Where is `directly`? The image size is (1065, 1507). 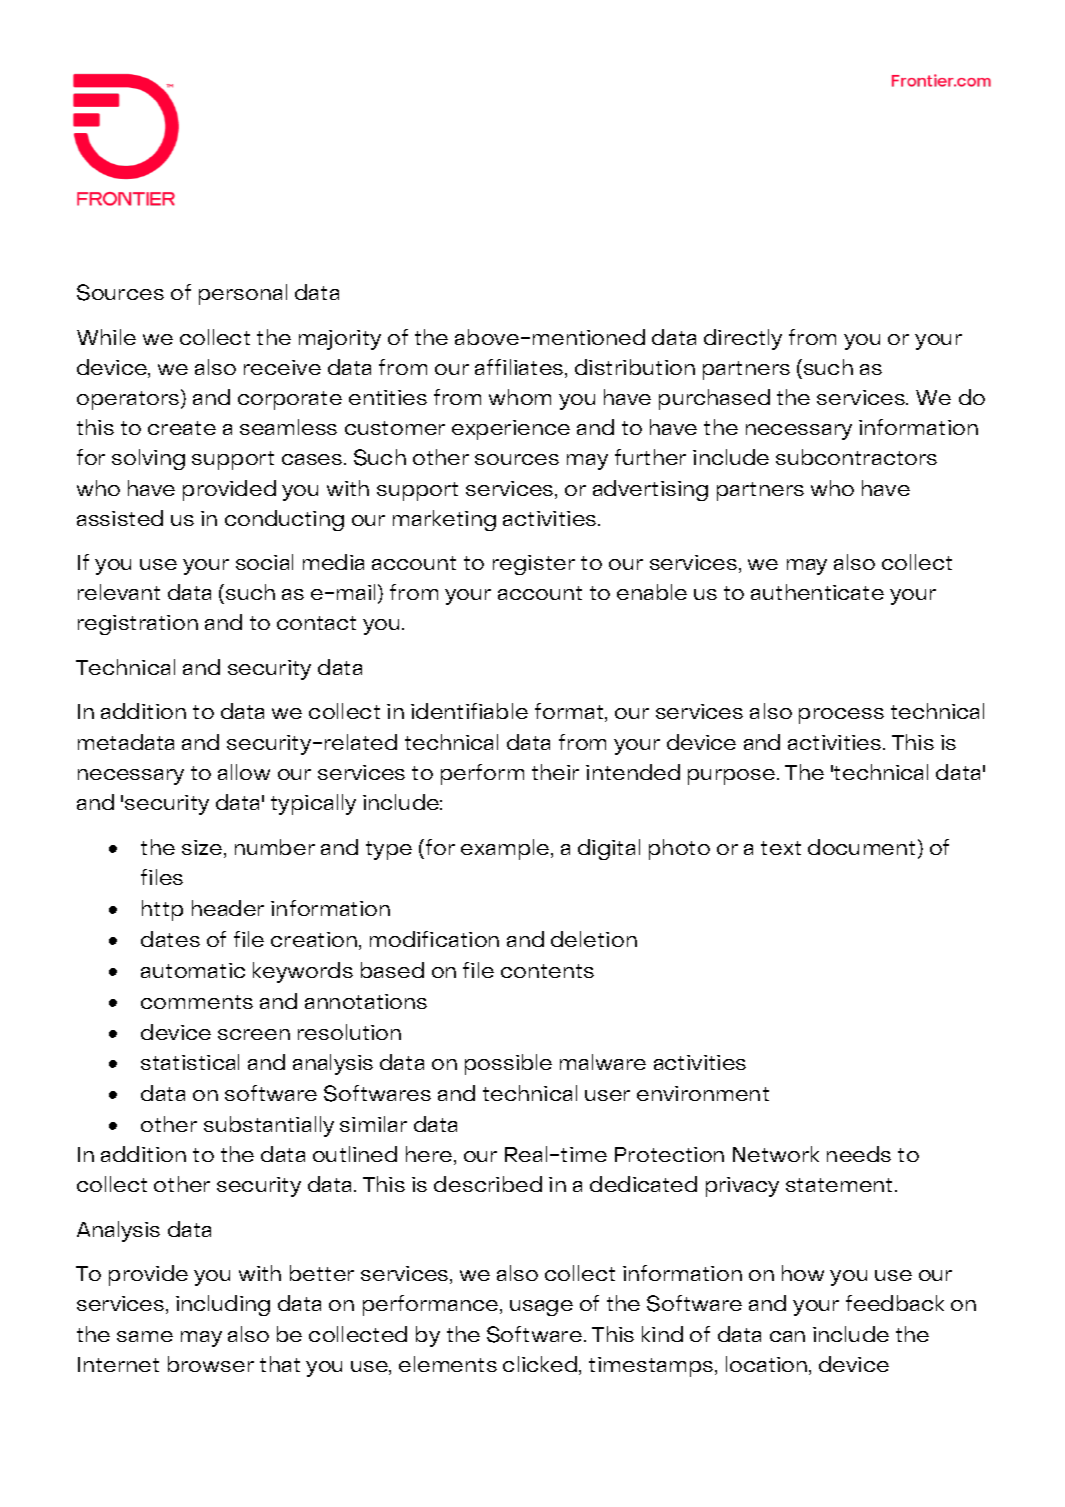
directly is located at coordinates (743, 339).
